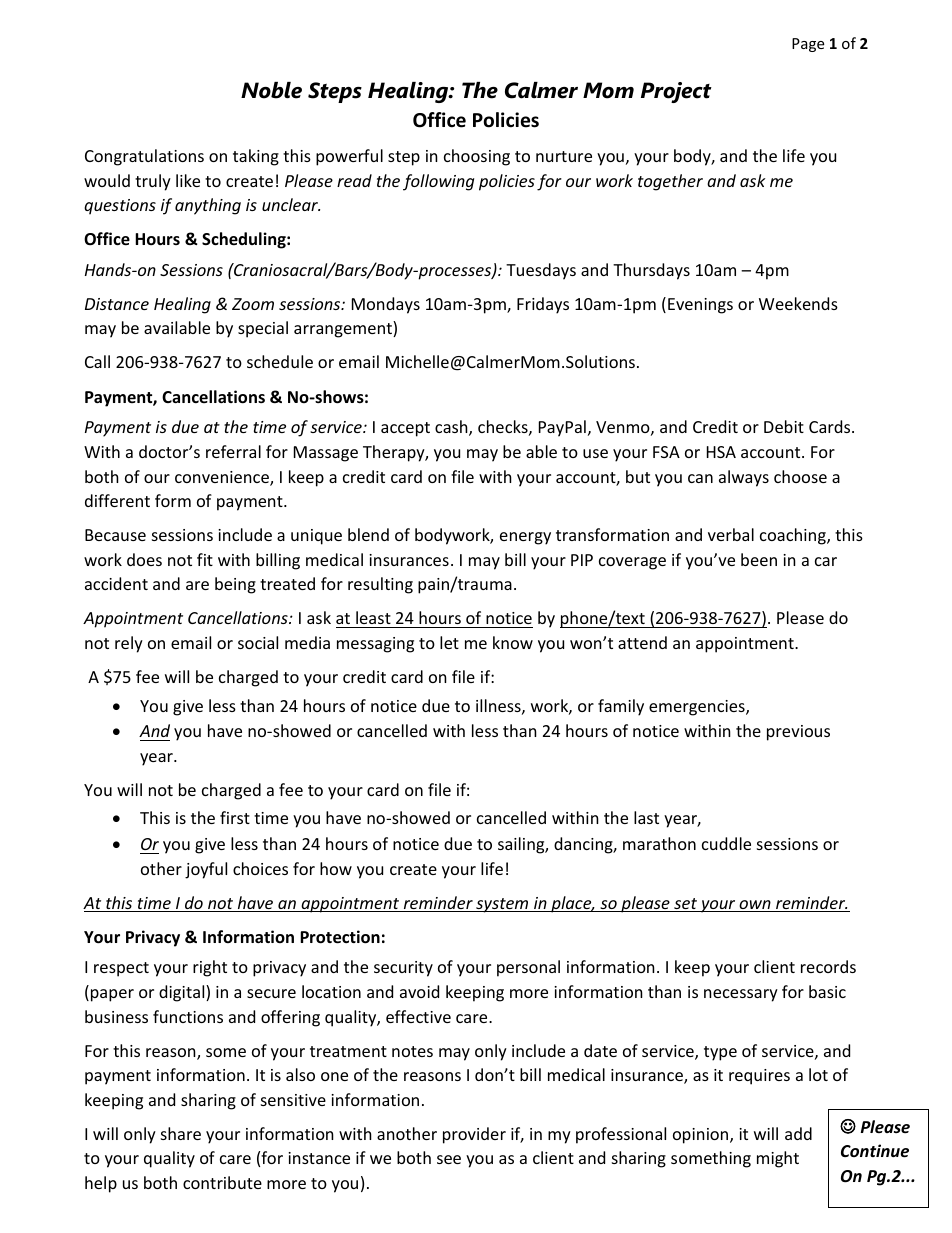 The width and height of the screenshot is (952, 1233). Describe the element at coordinates (474, 1135) in the screenshot. I see `provider` at that location.
